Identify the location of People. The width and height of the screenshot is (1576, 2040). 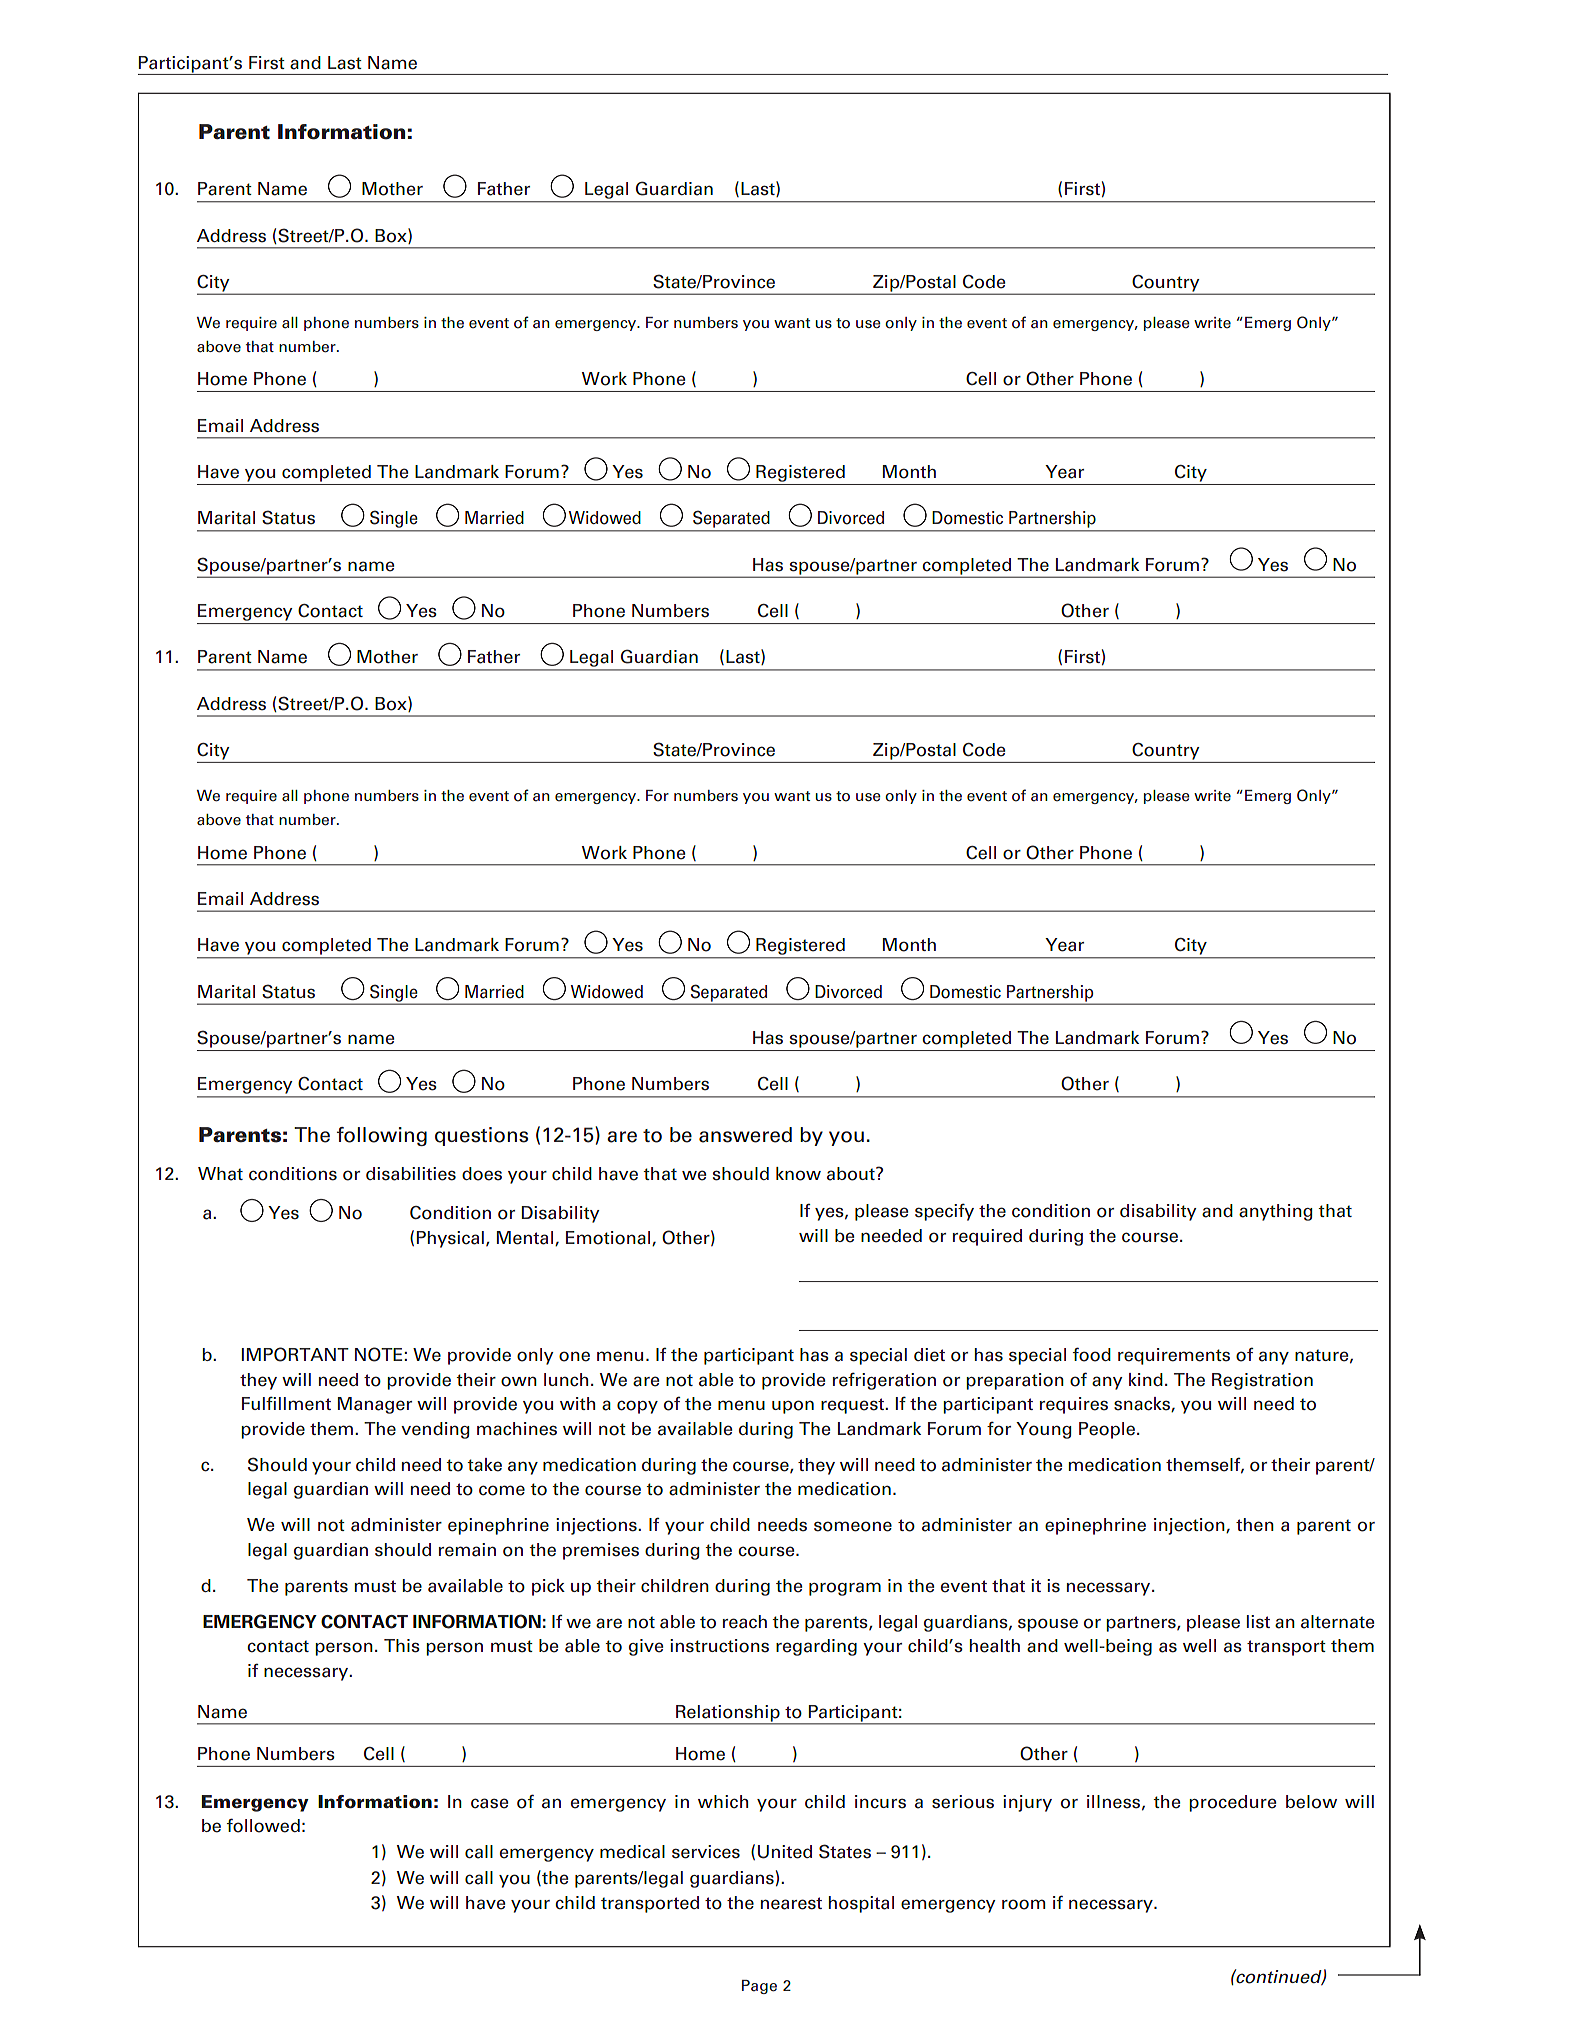
(1108, 1430).
